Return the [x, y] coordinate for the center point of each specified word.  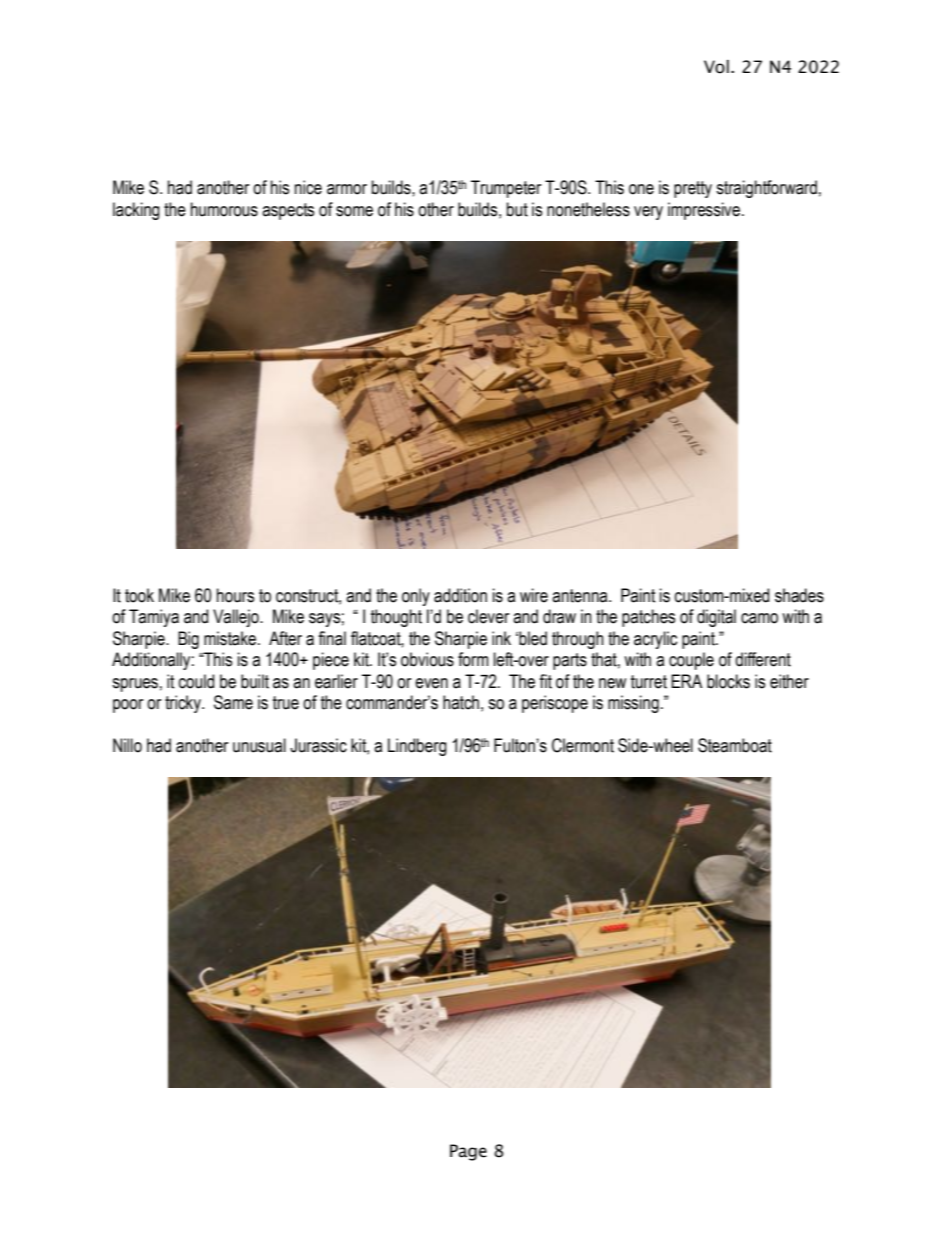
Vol [716, 67]
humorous [224, 209]
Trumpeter [506, 189]
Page [468, 1152]
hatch [461, 702]
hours [235, 595]
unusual [259, 745]
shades [799, 595]
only [416, 597]
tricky [184, 704]
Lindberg [417, 747]
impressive [704, 211]
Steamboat [735, 745]
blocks [728, 681]
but [517, 209]
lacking [136, 211]
